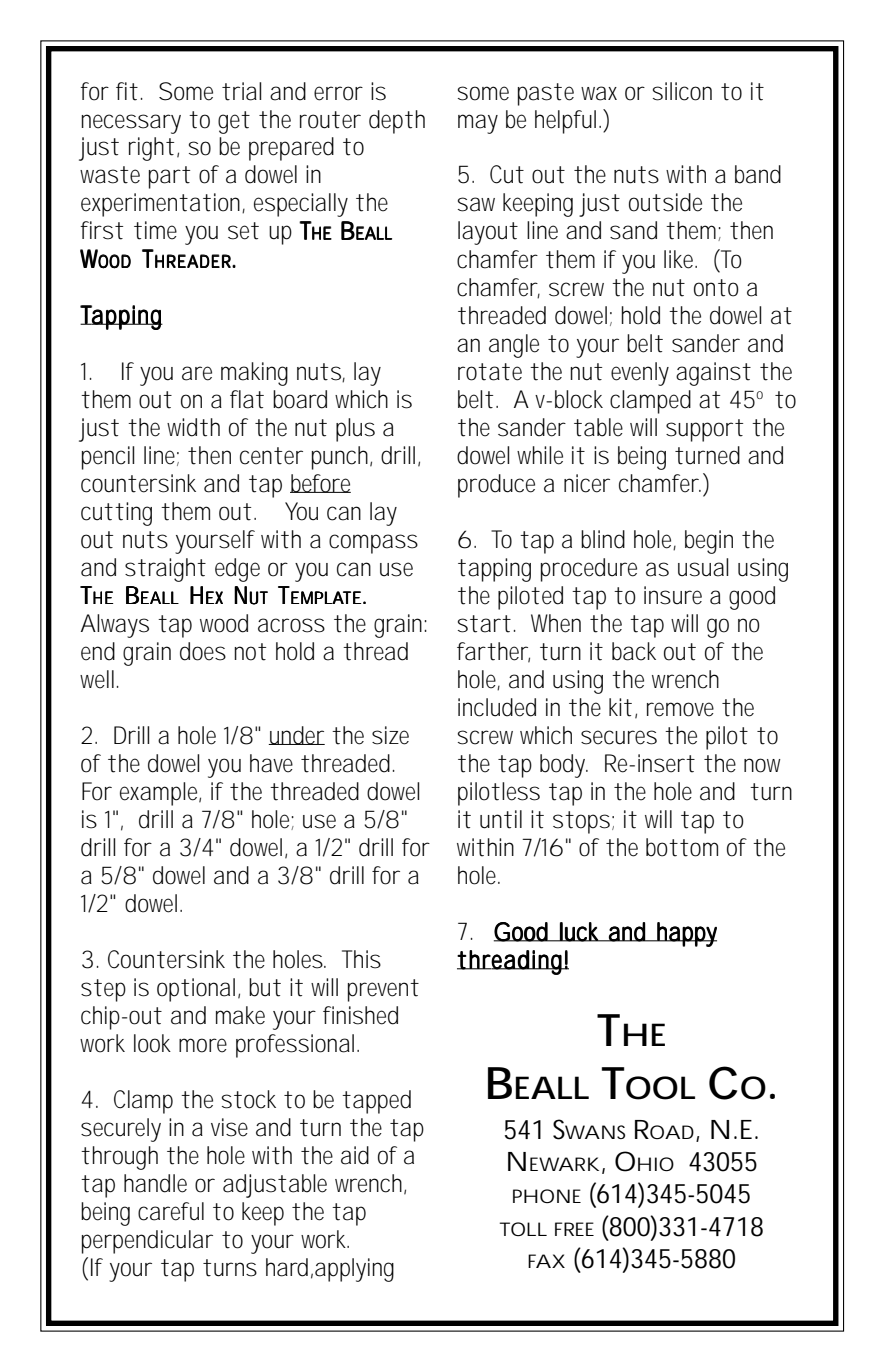 The image size is (887, 1372). I want to click on bottom, so click(682, 847).
